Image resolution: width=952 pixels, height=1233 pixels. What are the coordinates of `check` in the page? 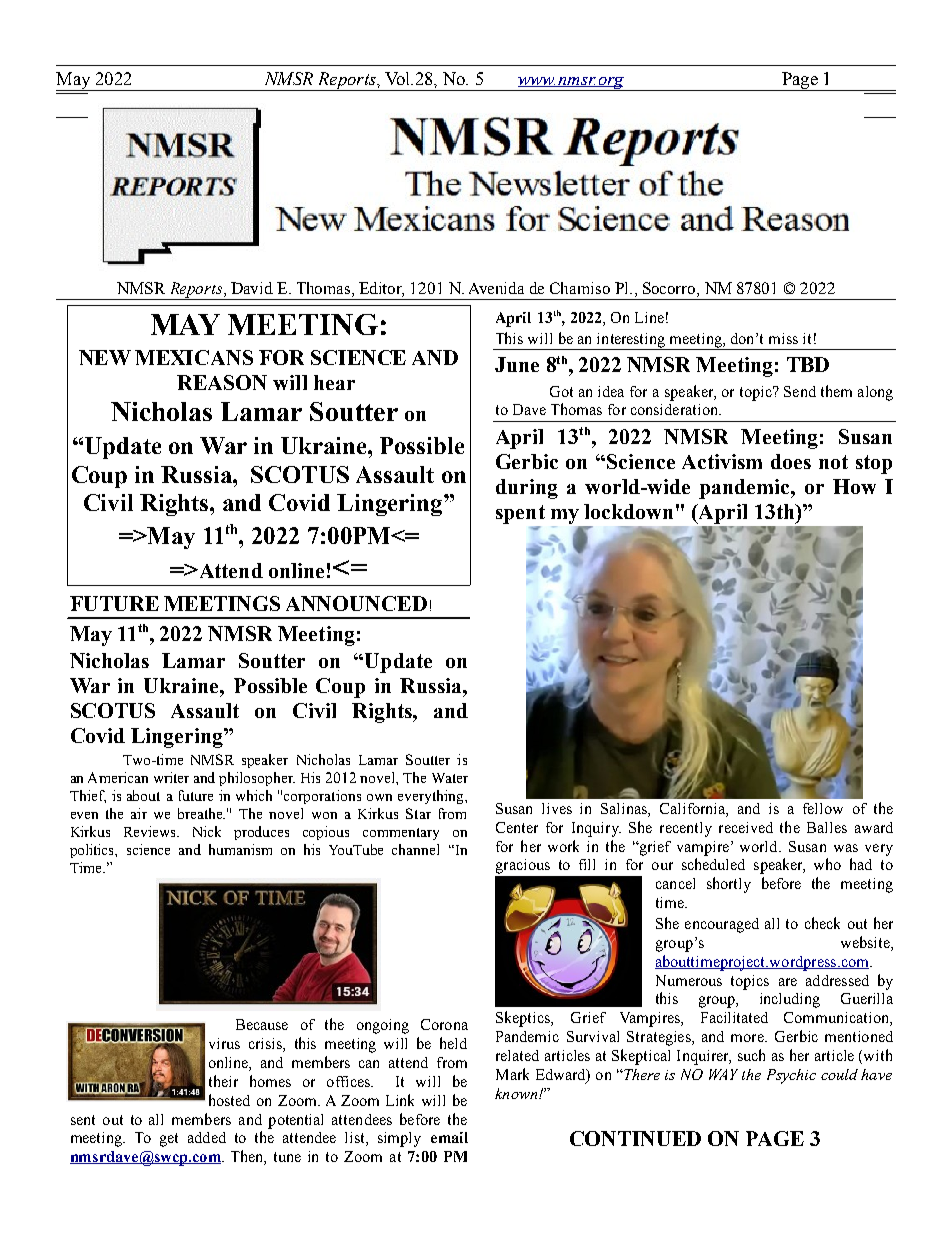 It's located at (822, 923).
